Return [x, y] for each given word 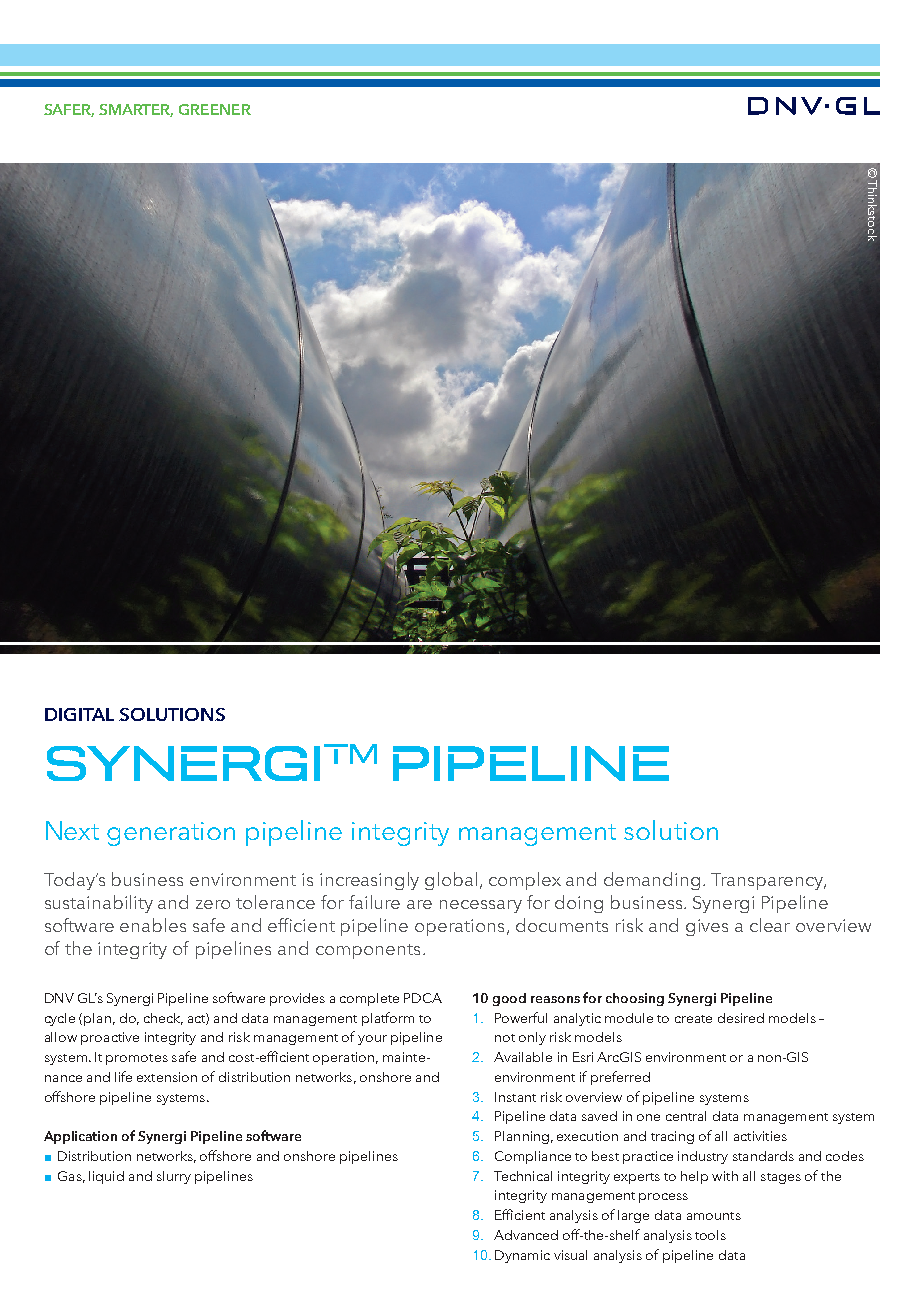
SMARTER [136, 110]
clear [770, 925]
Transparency [768, 881]
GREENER [215, 109]
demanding [652, 881]
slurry [174, 1177]
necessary [481, 906]
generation [171, 834]
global [451, 881]
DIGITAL [79, 714]
